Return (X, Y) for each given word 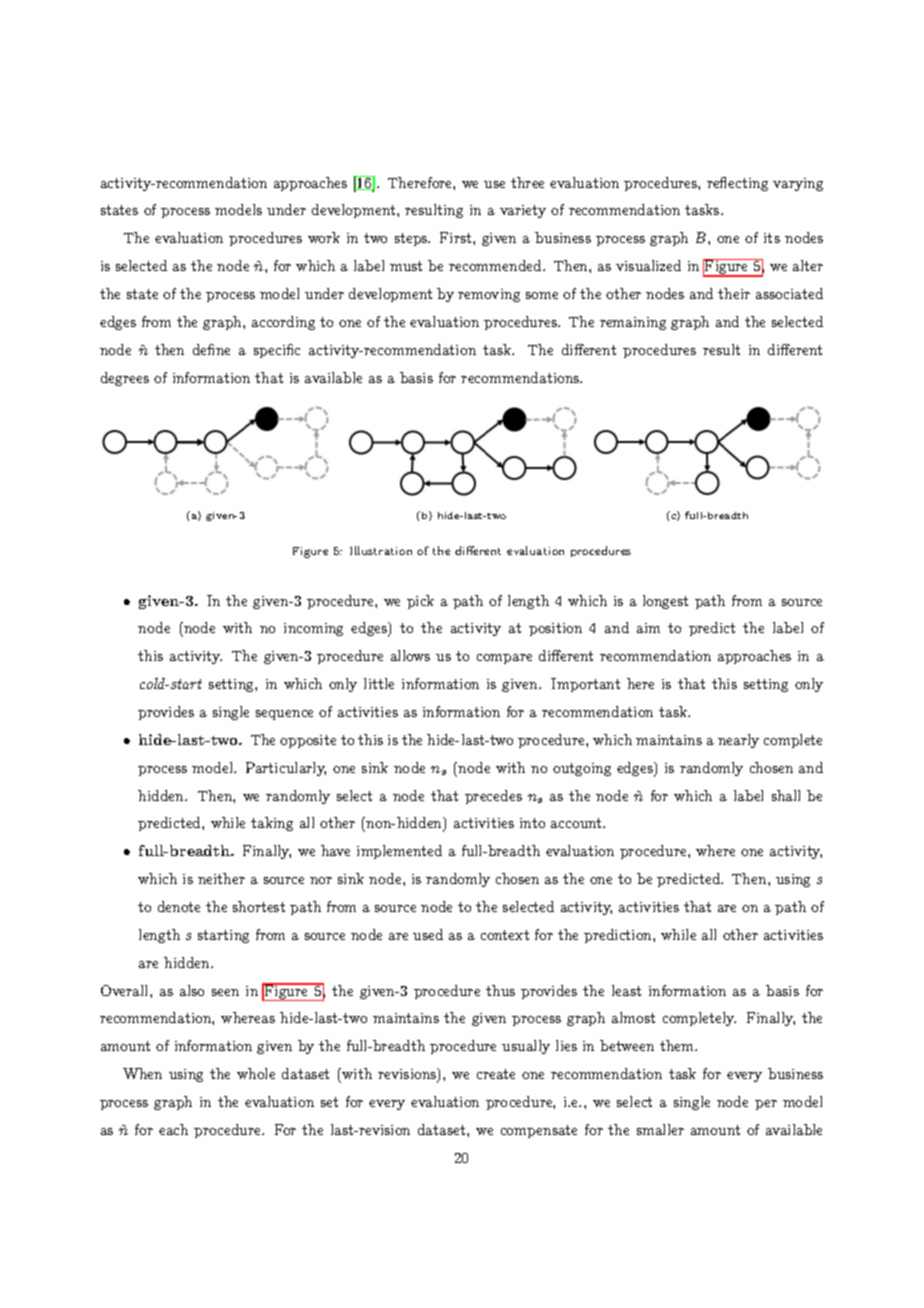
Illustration (381, 550)
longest (665, 602)
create (496, 1074)
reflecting (737, 184)
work (324, 237)
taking (272, 824)
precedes (493, 797)
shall (786, 795)
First (457, 237)
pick (420, 602)
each (173, 1129)
